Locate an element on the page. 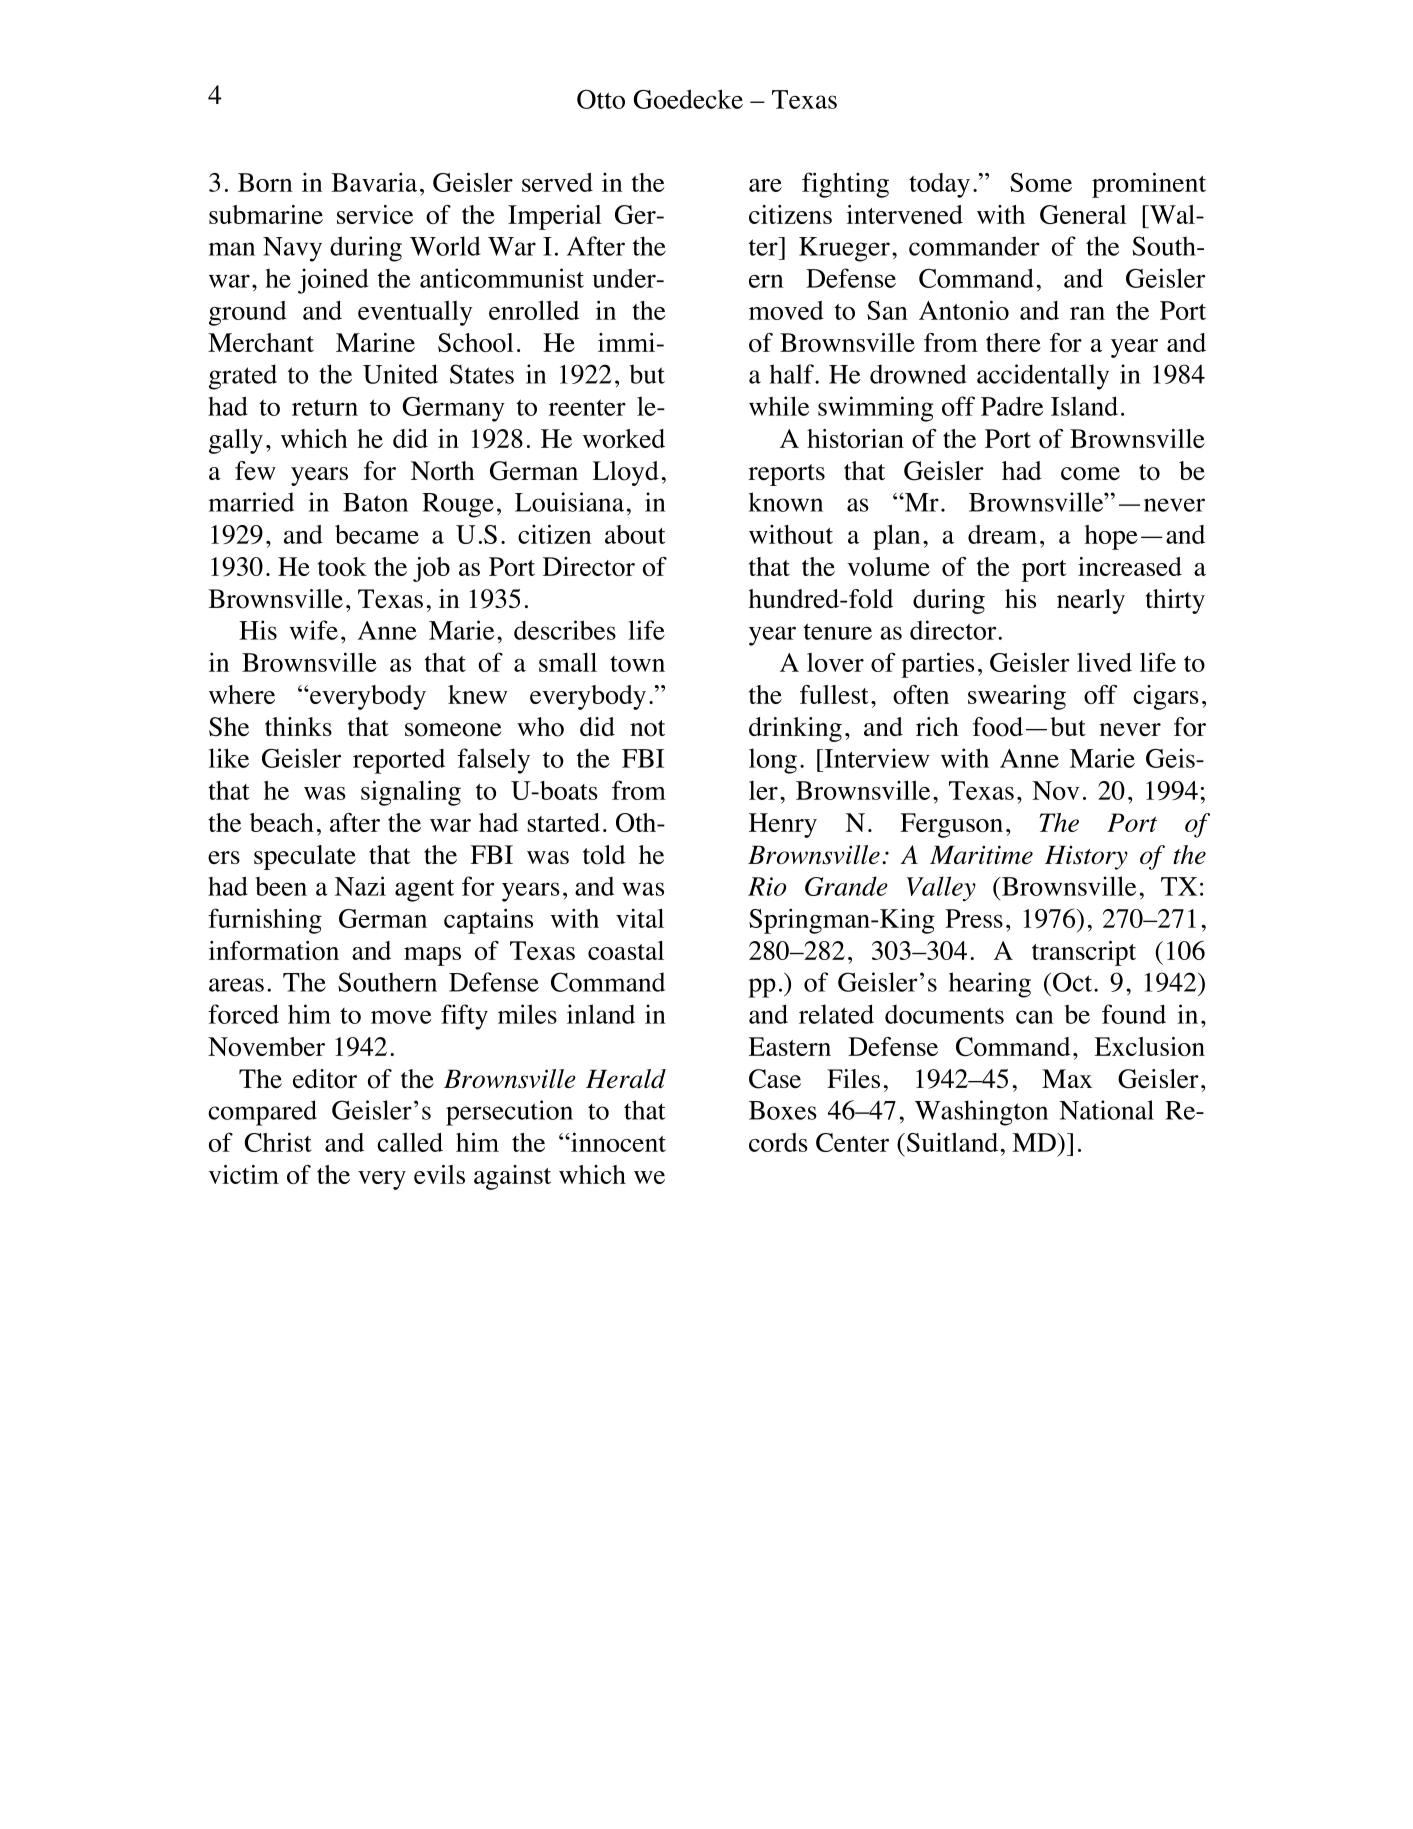  Bavaria is located at coordinates (374, 182).
